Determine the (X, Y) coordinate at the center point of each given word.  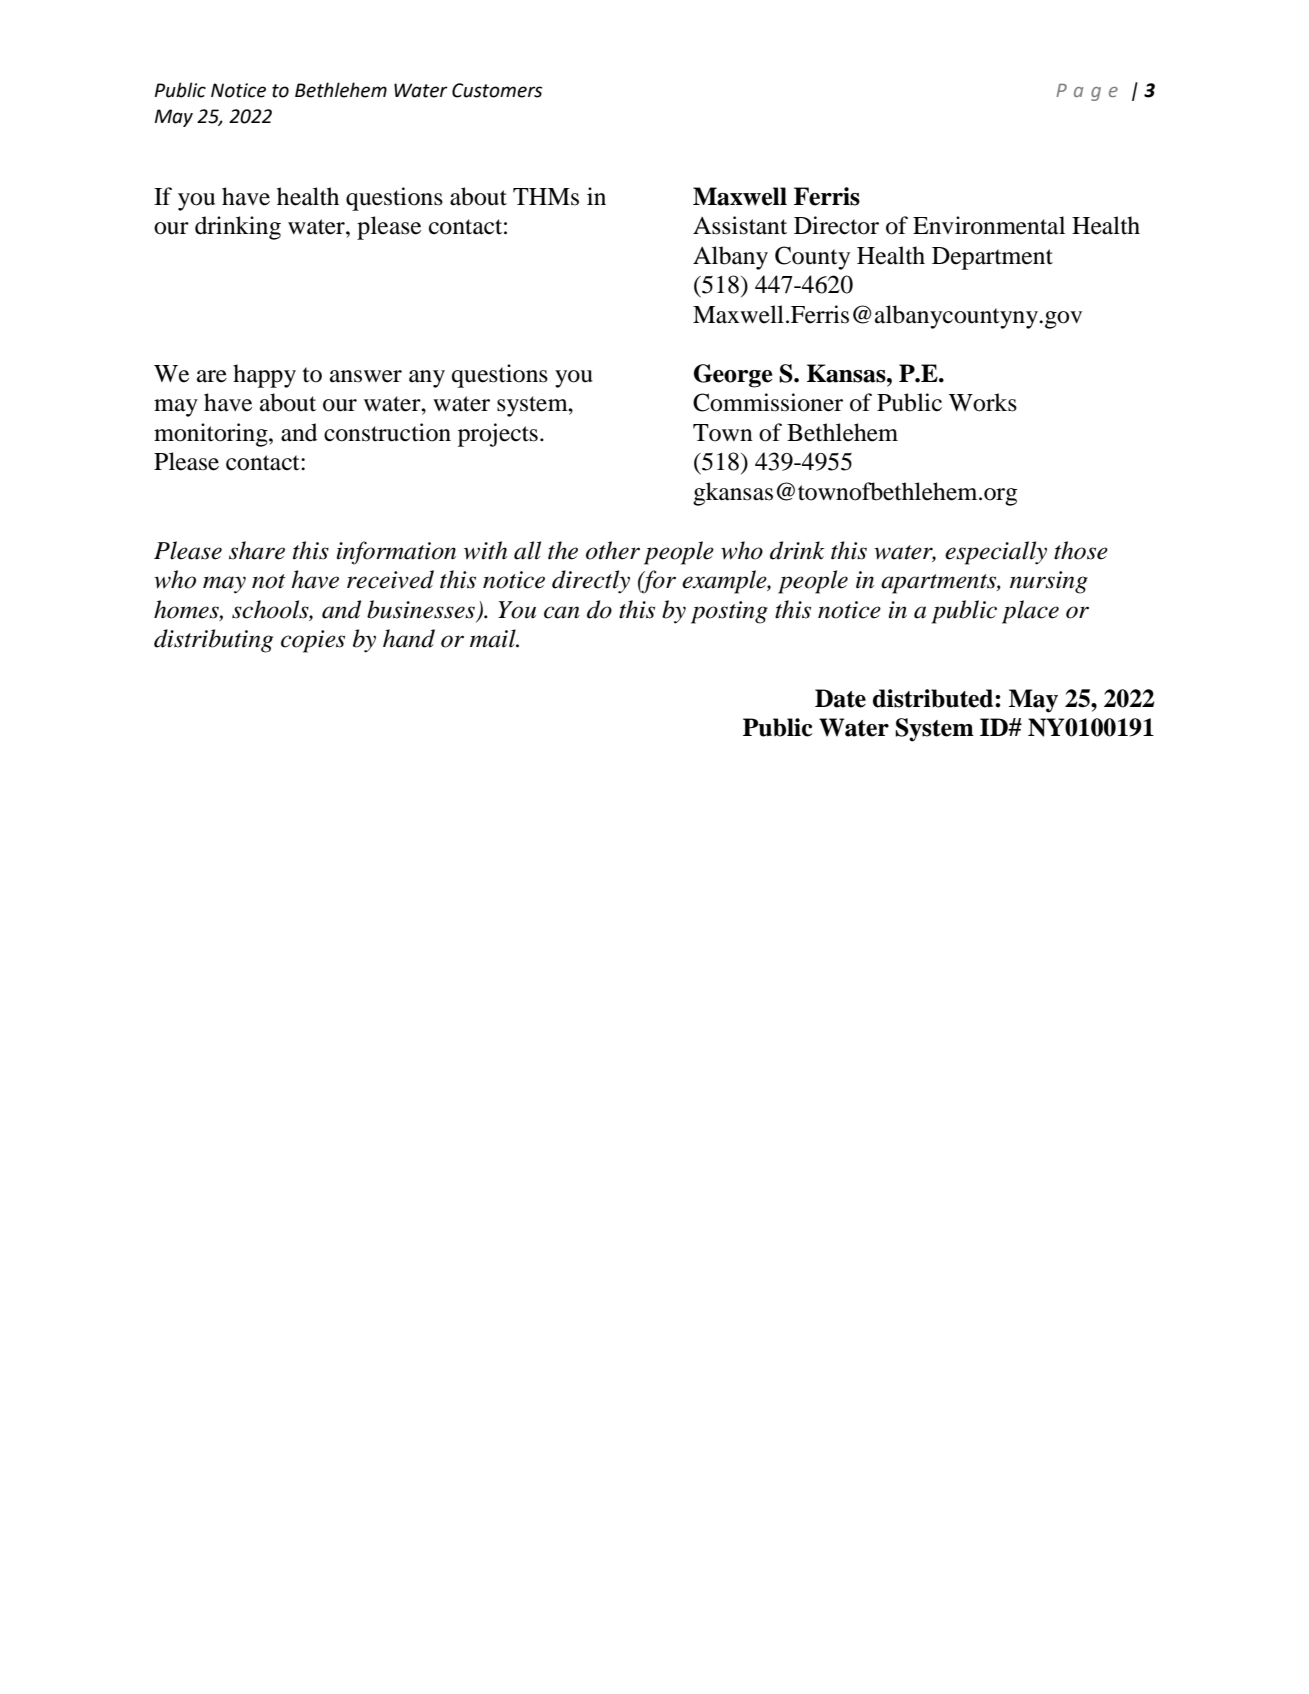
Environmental (989, 225)
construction (387, 432)
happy (264, 376)
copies (313, 641)
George (733, 376)
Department (992, 258)
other (613, 550)
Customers (497, 90)
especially (996, 553)
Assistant (740, 225)
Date (840, 698)
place (1030, 612)
